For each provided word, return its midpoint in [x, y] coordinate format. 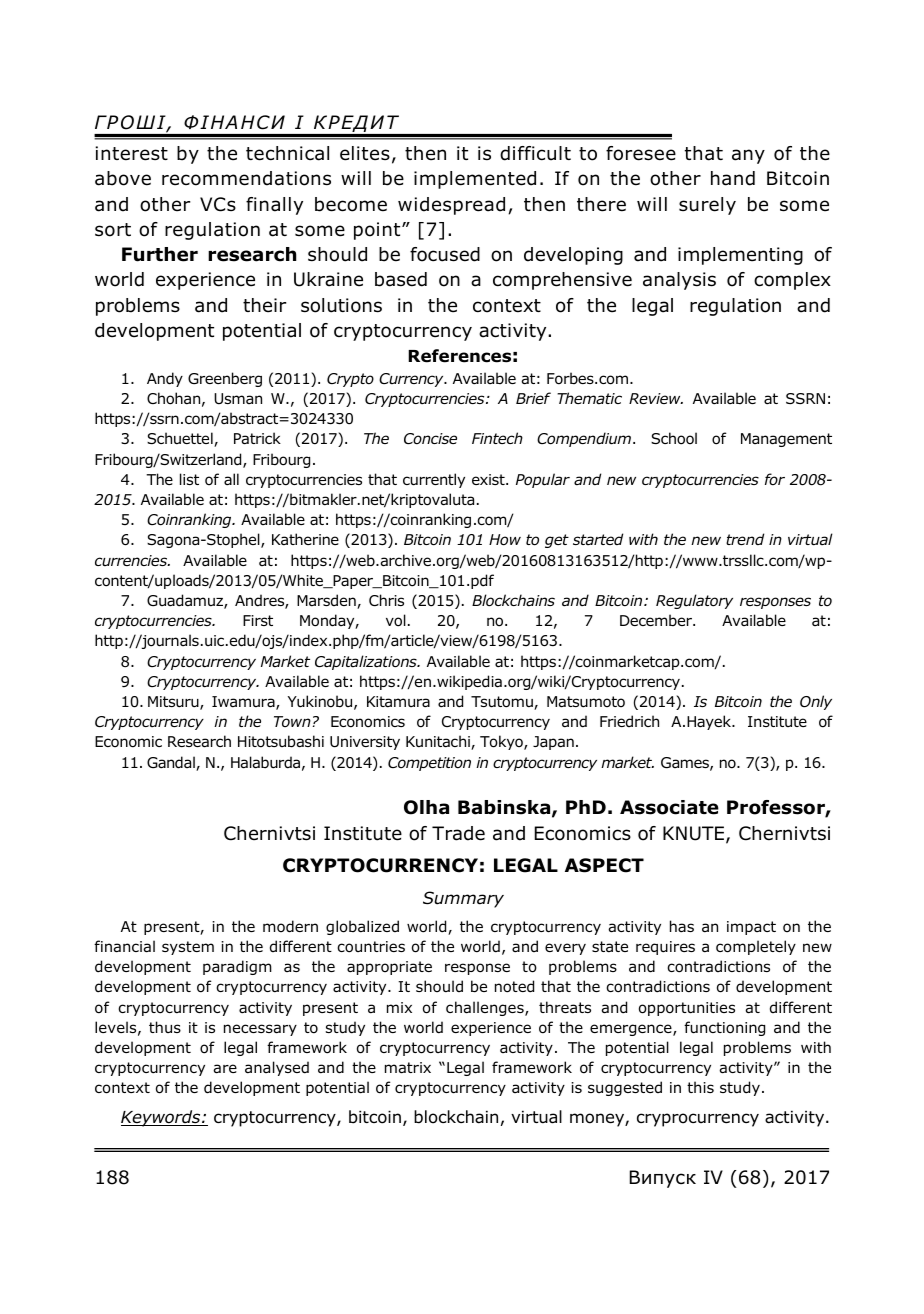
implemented [475, 180]
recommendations [246, 178]
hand [733, 178]
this [700, 1087]
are [225, 1069]
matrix [408, 1068]
